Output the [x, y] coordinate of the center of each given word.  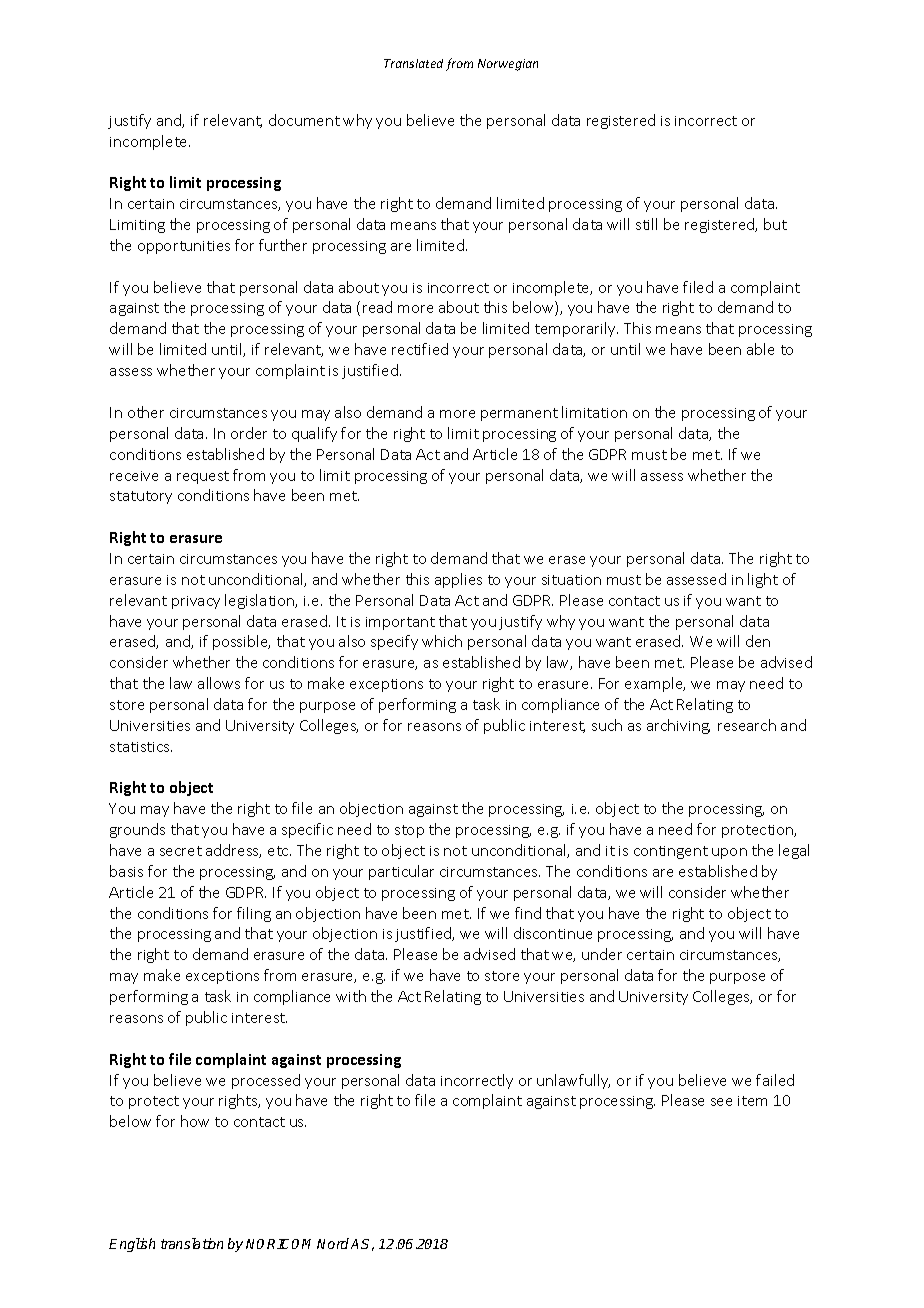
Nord [333, 1243]
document [304, 120]
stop [409, 831]
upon [729, 853]
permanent [519, 414]
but [775, 224]
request [203, 477]
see [721, 1102]
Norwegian [508, 65]
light [763, 580]
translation [192, 1243]
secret [181, 851]
